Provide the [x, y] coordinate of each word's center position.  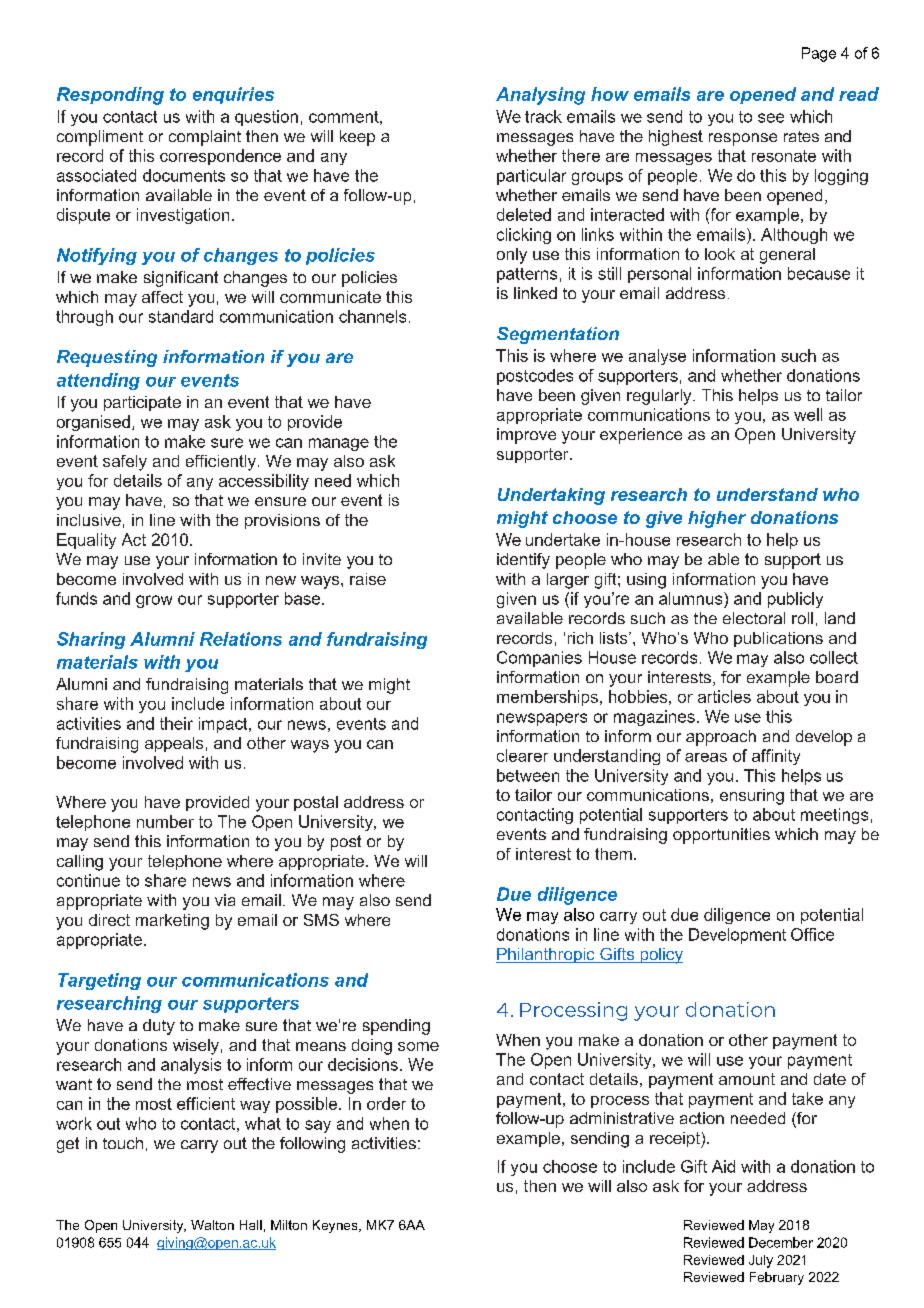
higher [717, 519]
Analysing [540, 96]
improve [526, 436]
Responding [110, 96]
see [771, 118]
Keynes [336, 1226]
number [165, 821]
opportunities [721, 836]
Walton [212, 1225]
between [528, 775]
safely [125, 463]
